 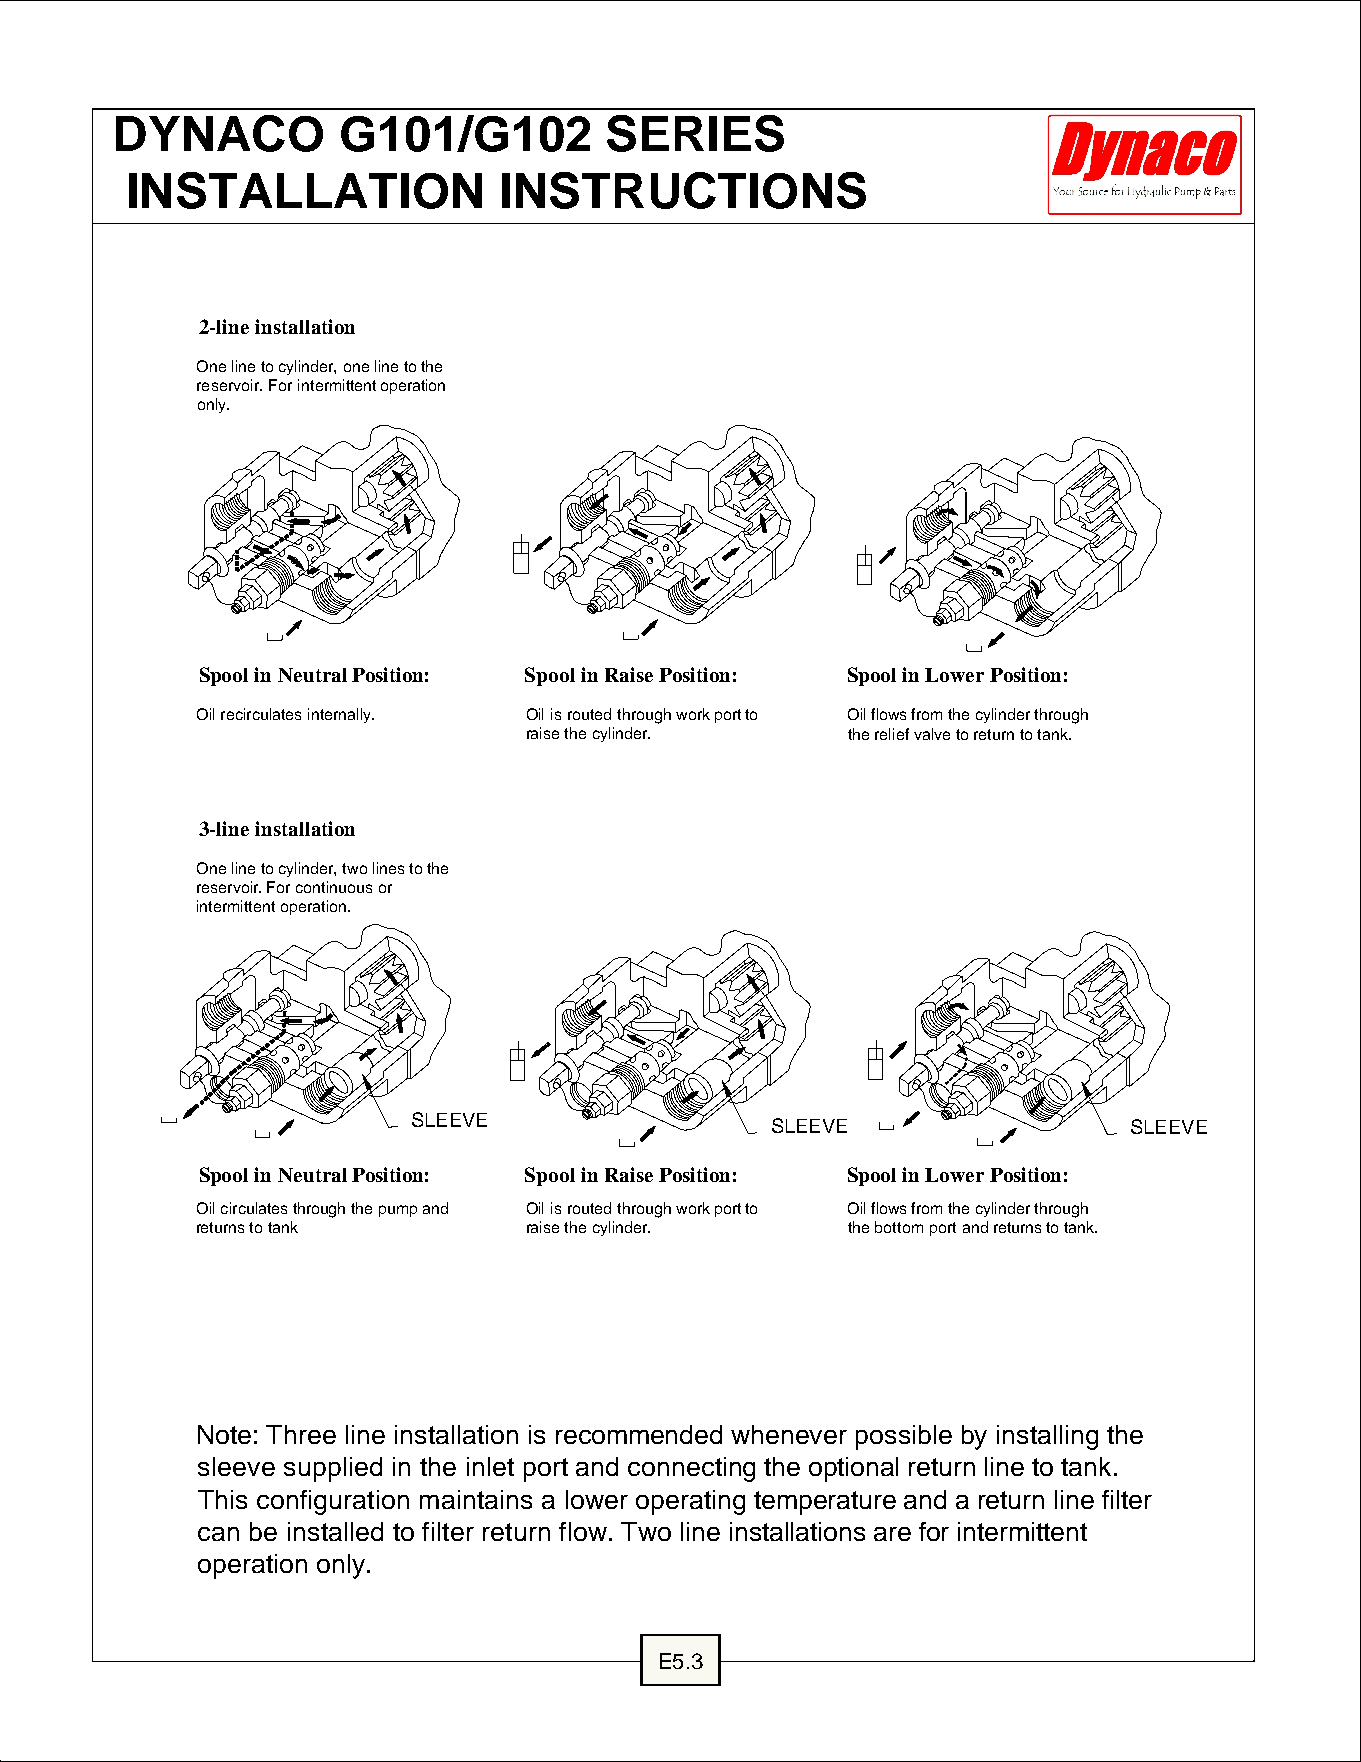 I want to click on internally, so click(x=340, y=715).
